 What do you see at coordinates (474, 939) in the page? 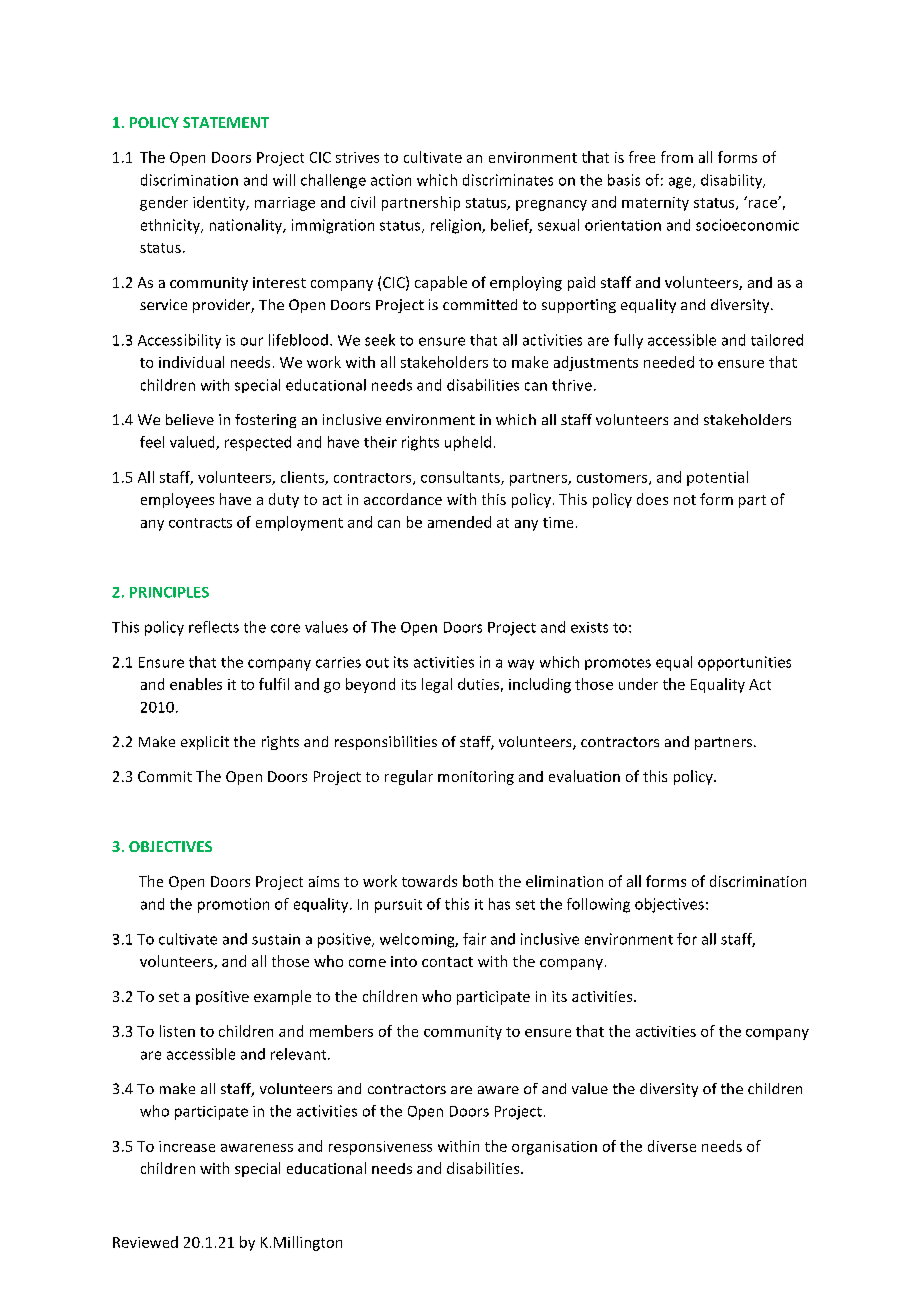
I see `fair` at bounding box center [474, 939].
